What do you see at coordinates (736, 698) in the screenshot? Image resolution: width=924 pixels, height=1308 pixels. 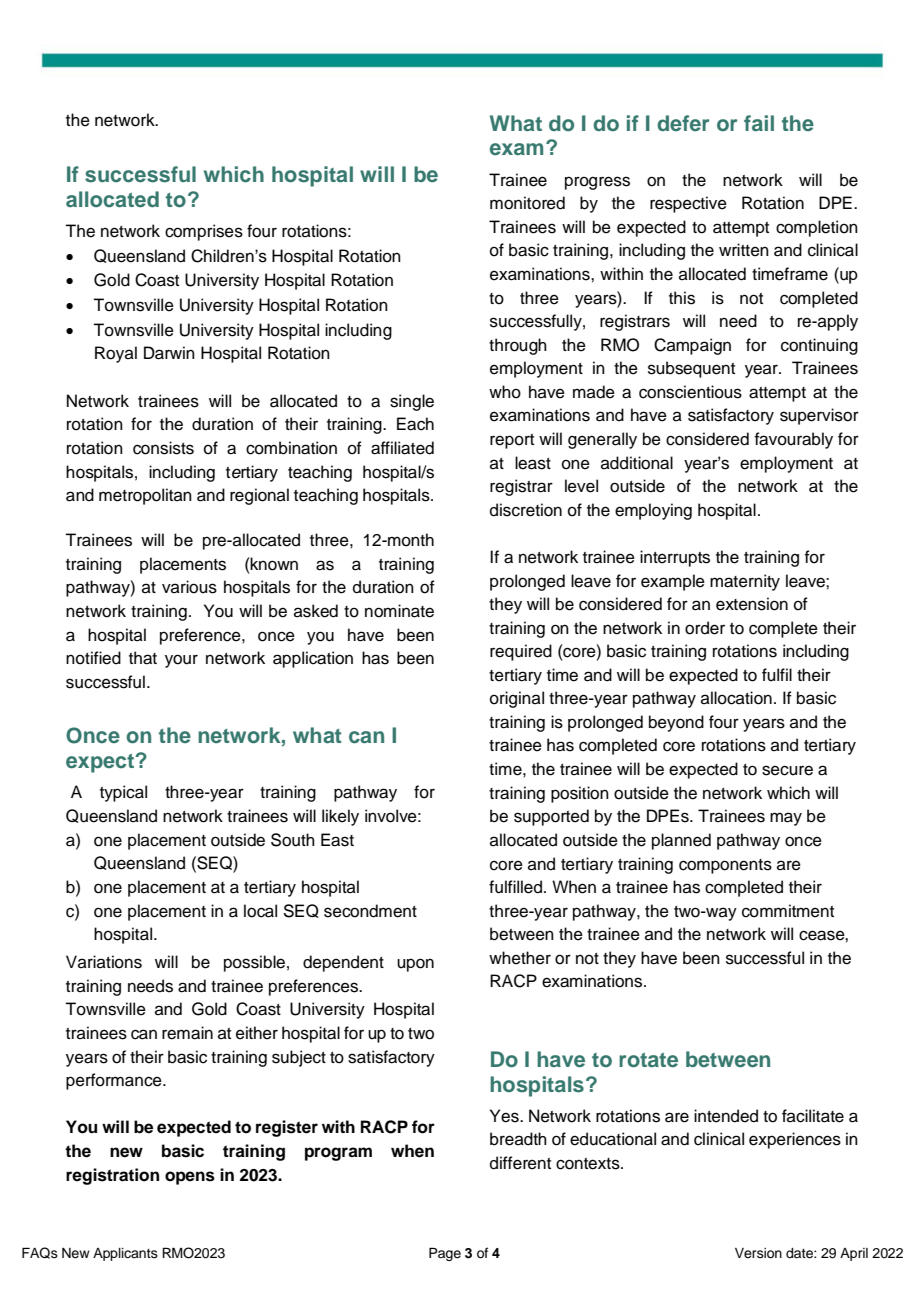 I see `allocation` at bounding box center [736, 698].
